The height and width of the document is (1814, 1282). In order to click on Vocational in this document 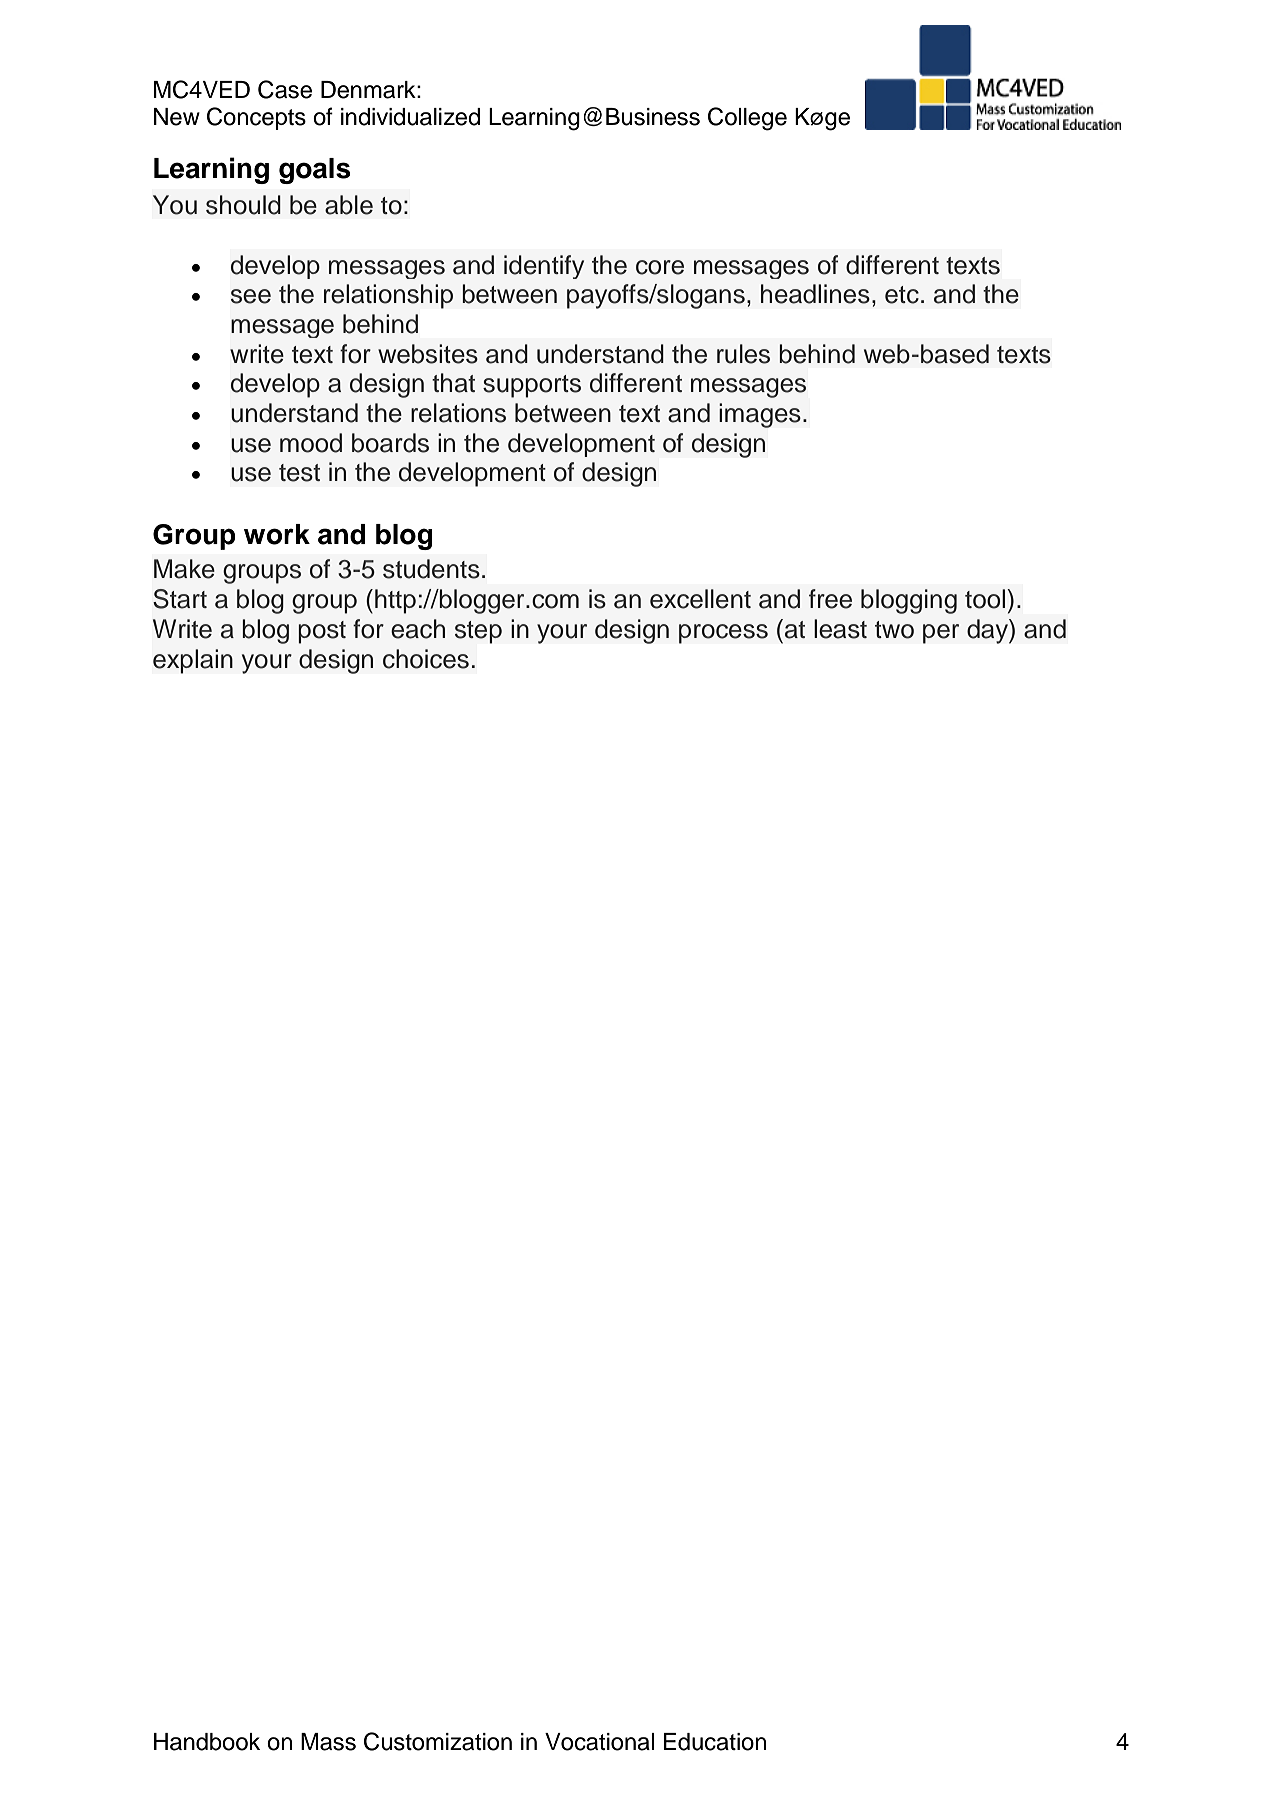, I will do `click(599, 1742)`.
